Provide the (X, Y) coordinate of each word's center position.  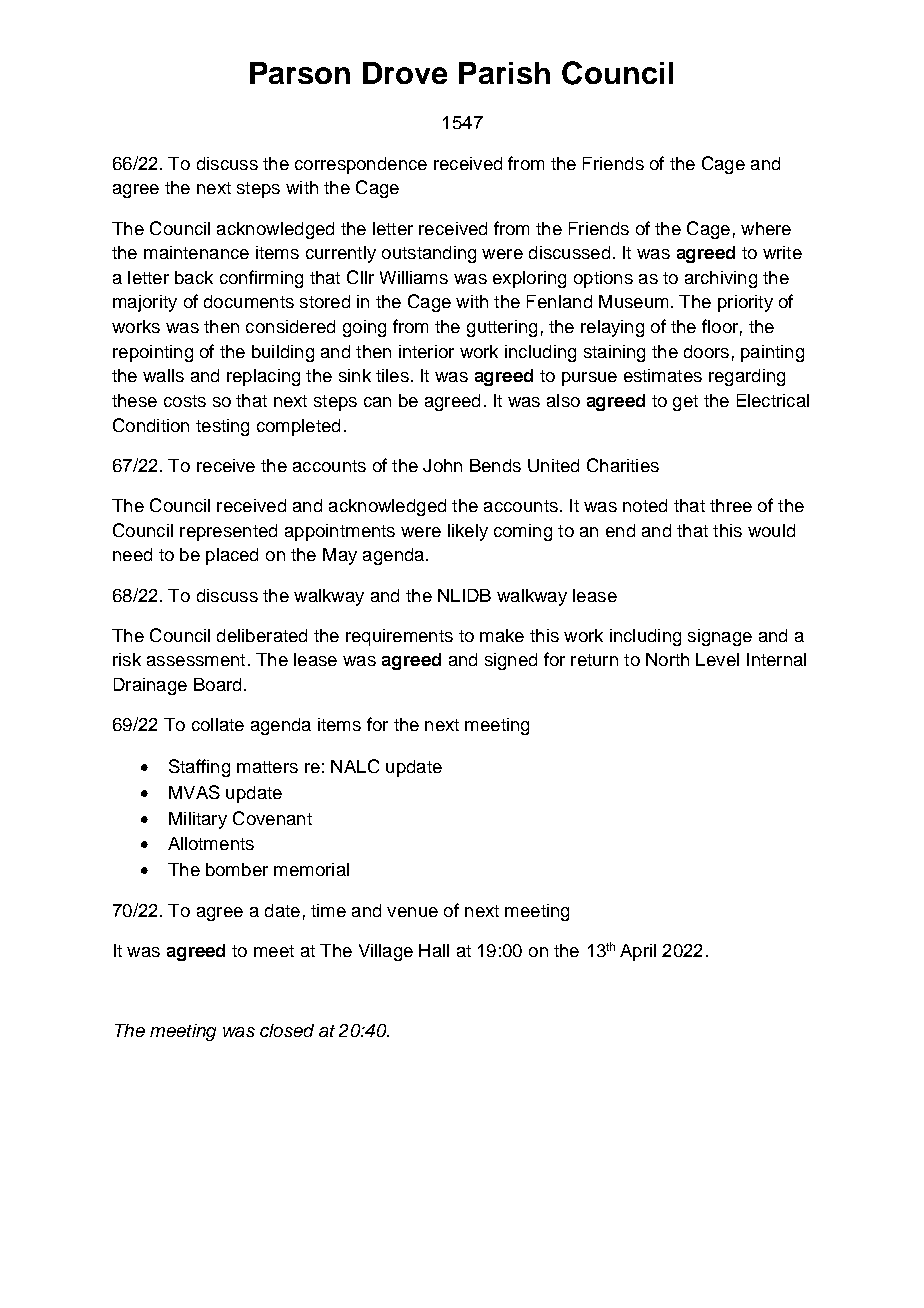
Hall (434, 950)
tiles (392, 375)
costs (185, 401)
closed (287, 1030)
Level (717, 659)
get (685, 403)
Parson (300, 73)
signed (511, 661)
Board (217, 684)
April (638, 952)
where (766, 228)
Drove (405, 73)
